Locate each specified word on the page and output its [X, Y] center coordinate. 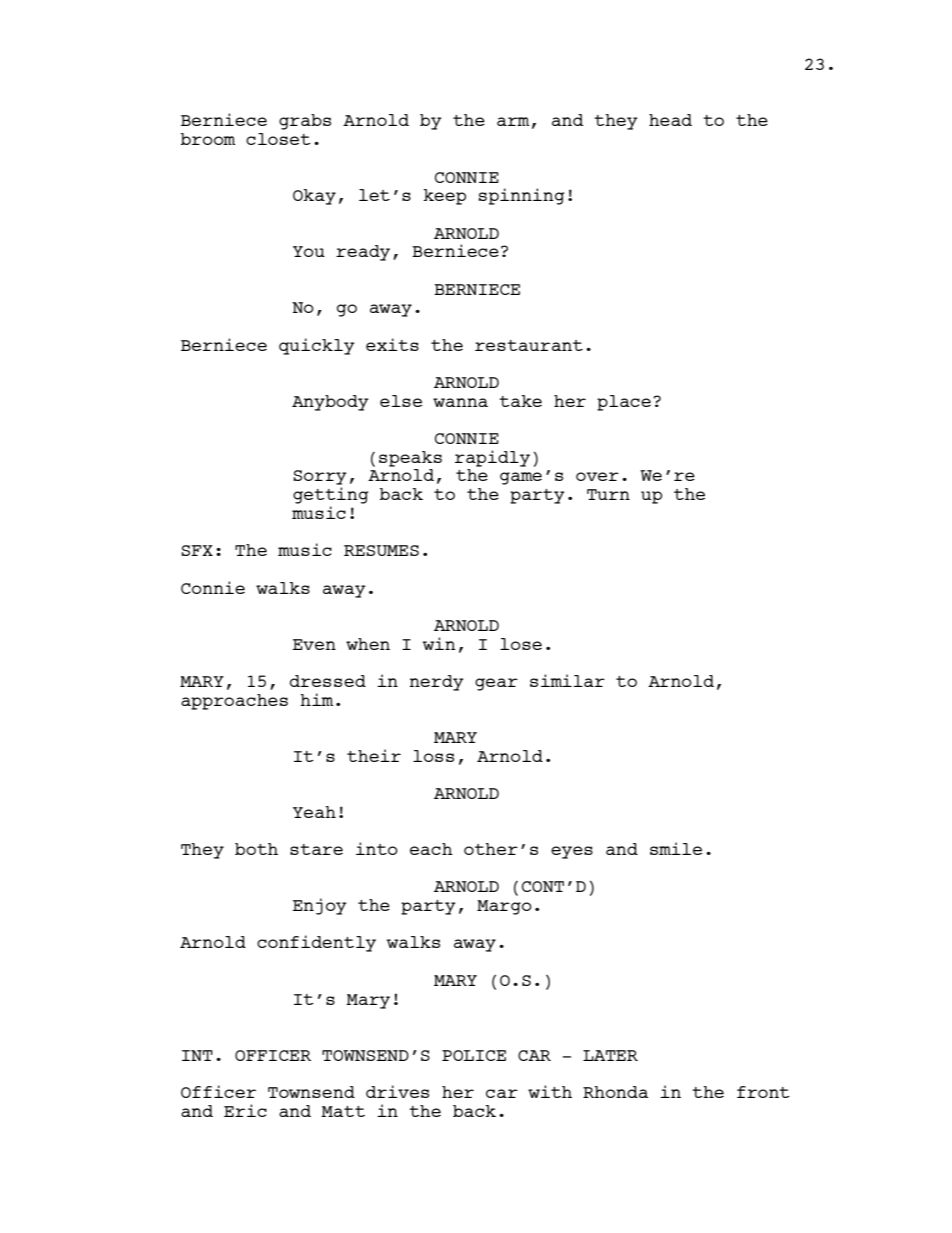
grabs [305, 122]
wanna [460, 402]
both [256, 849]
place [624, 403]
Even [314, 644]
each [431, 849]
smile [676, 848]
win [439, 643]
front [763, 1092]
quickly [317, 346]
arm [513, 121]
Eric [245, 1110]
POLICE [474, 1055]
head [670, 120]
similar [567, 680]
